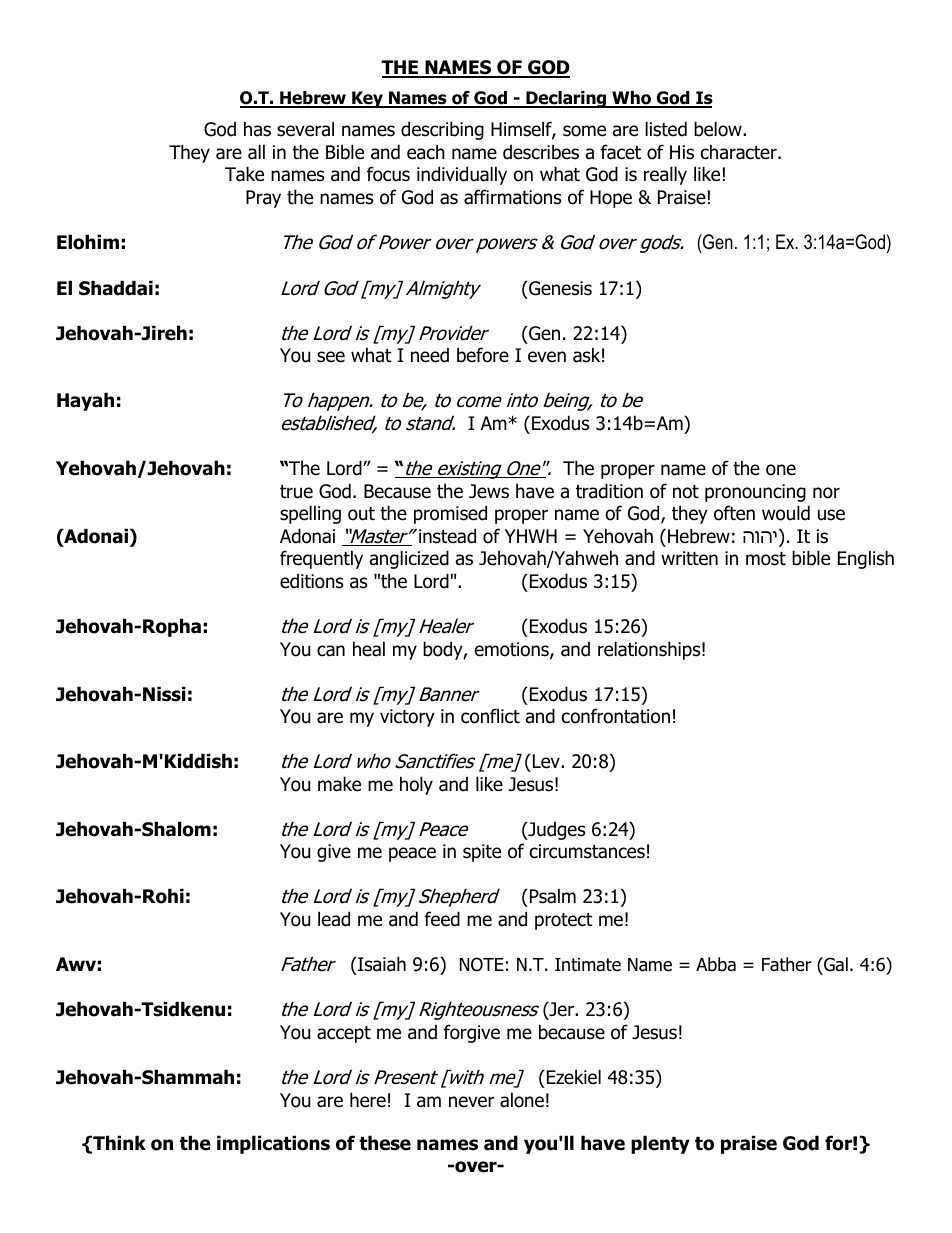 The image size is (952, 1233). Describe the element at coordinates (471, 1102) in the image. I see `never` at that location.
